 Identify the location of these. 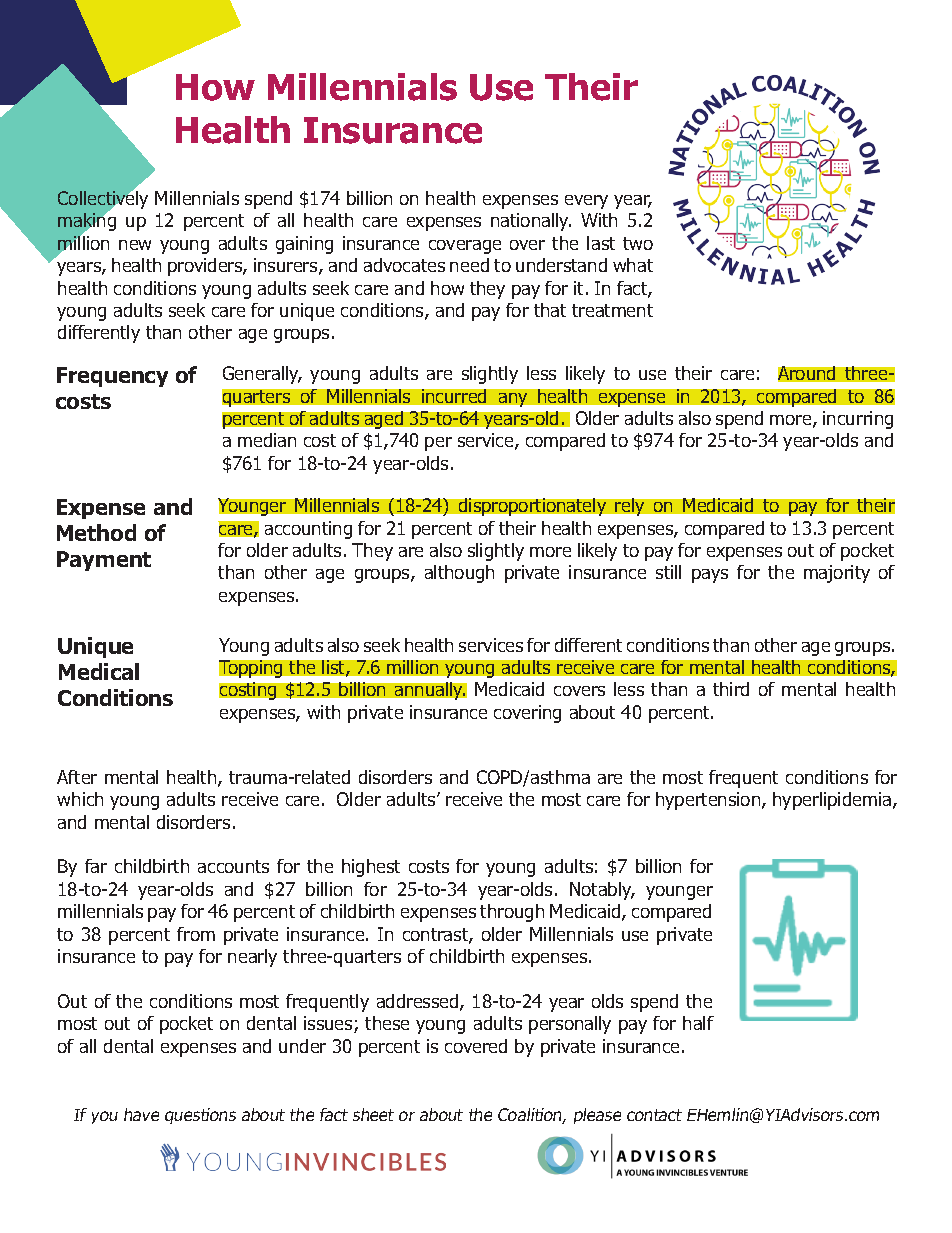
(387, 1023).
